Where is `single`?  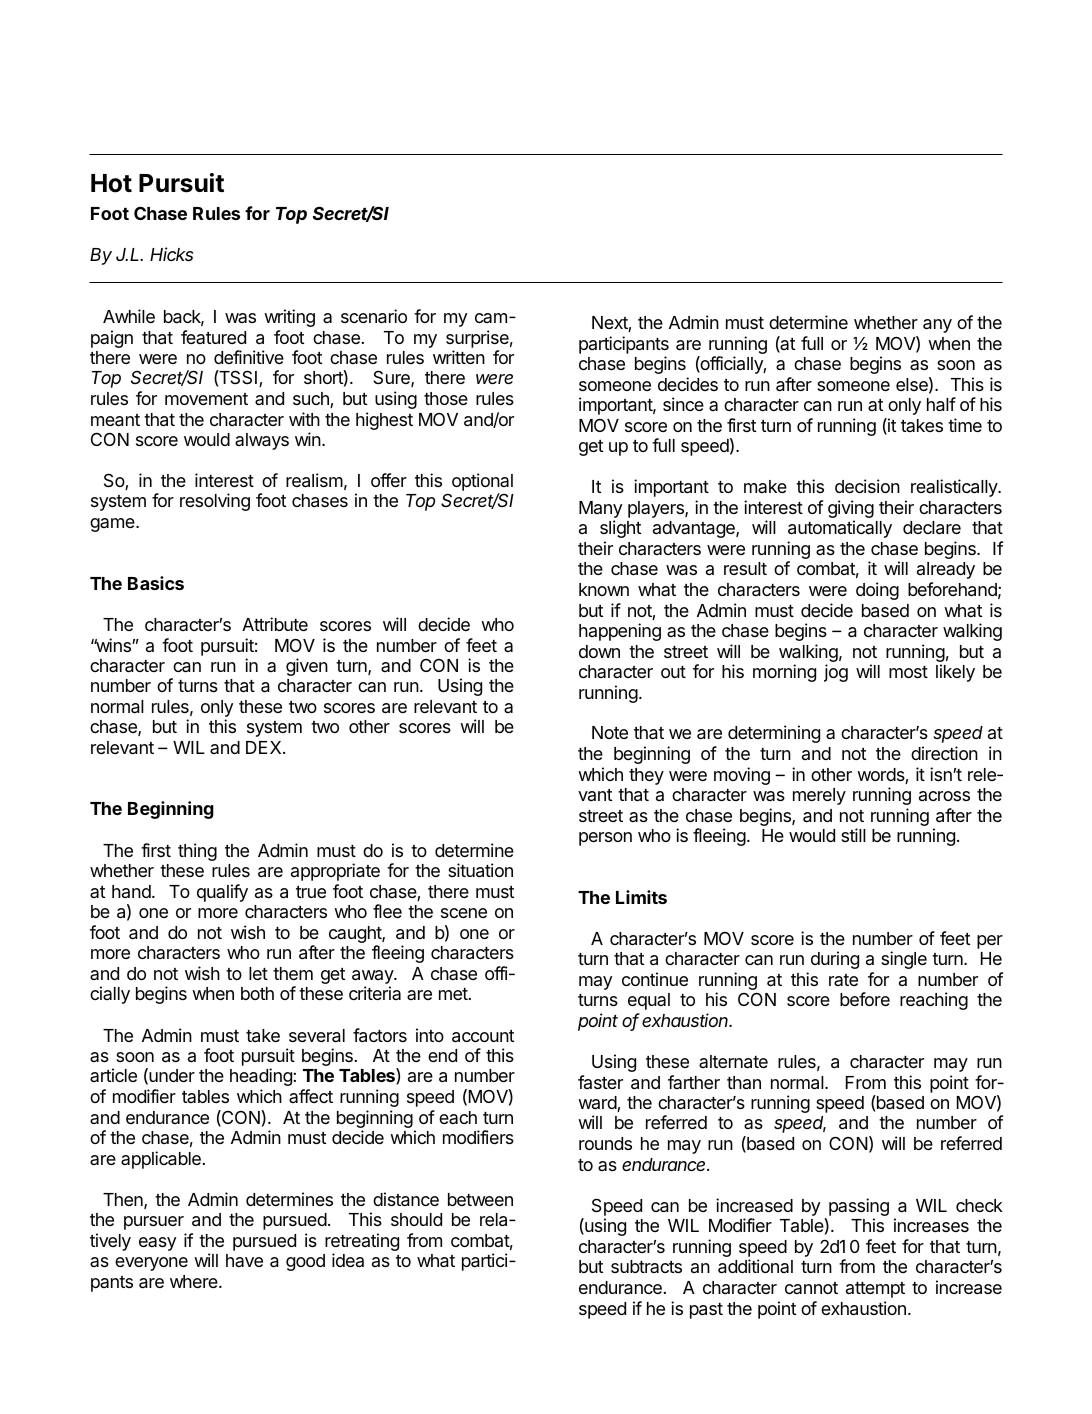
single is located at coordinates (904, 960).
